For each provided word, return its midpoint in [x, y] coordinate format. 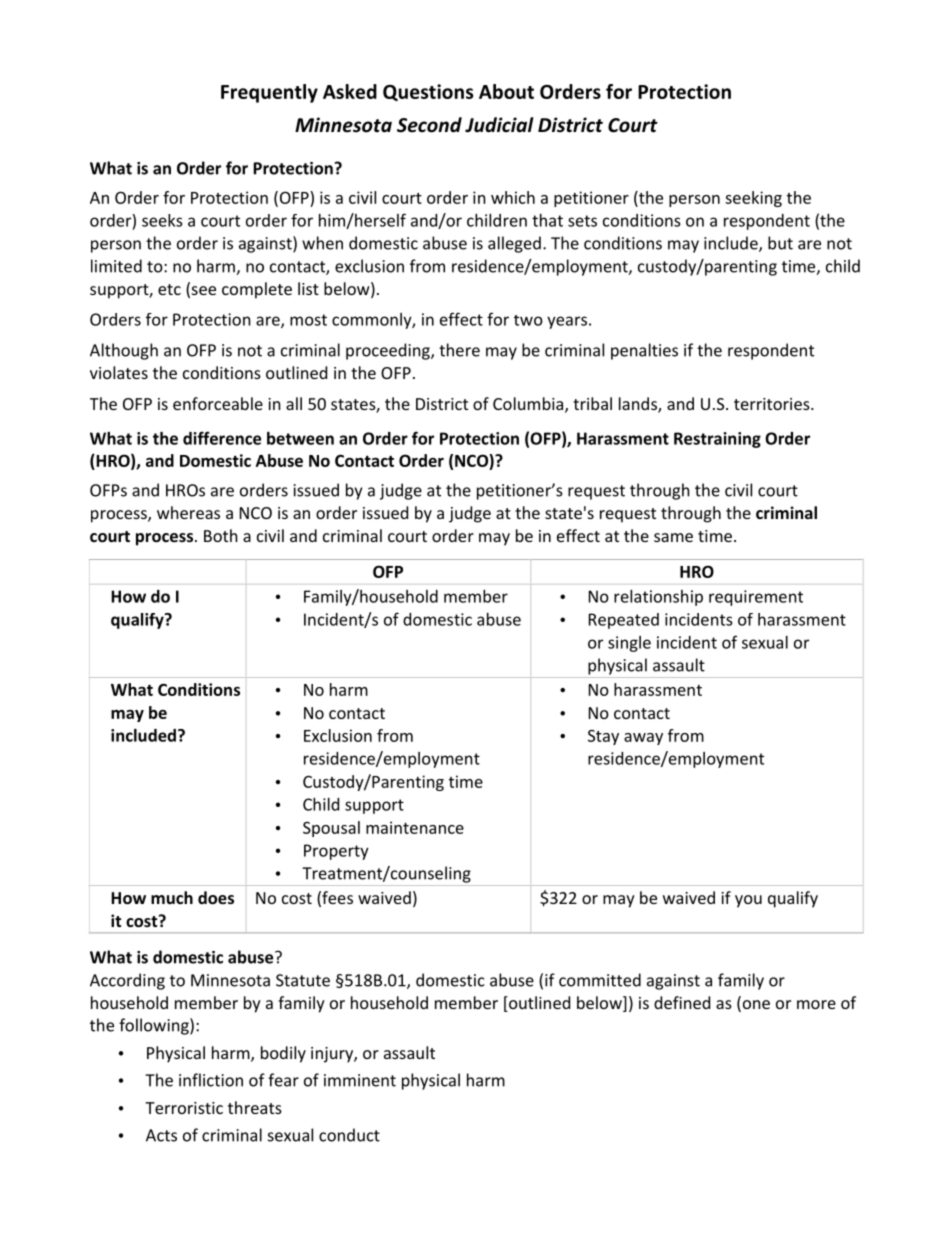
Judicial [499, 125]
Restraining [717, 440]
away [643, 739]
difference [222, 438]
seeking [753, 199]
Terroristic [184, 1108]
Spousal [331, 829]
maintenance [415, 827]
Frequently [269, 93]
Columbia [529, 405]
